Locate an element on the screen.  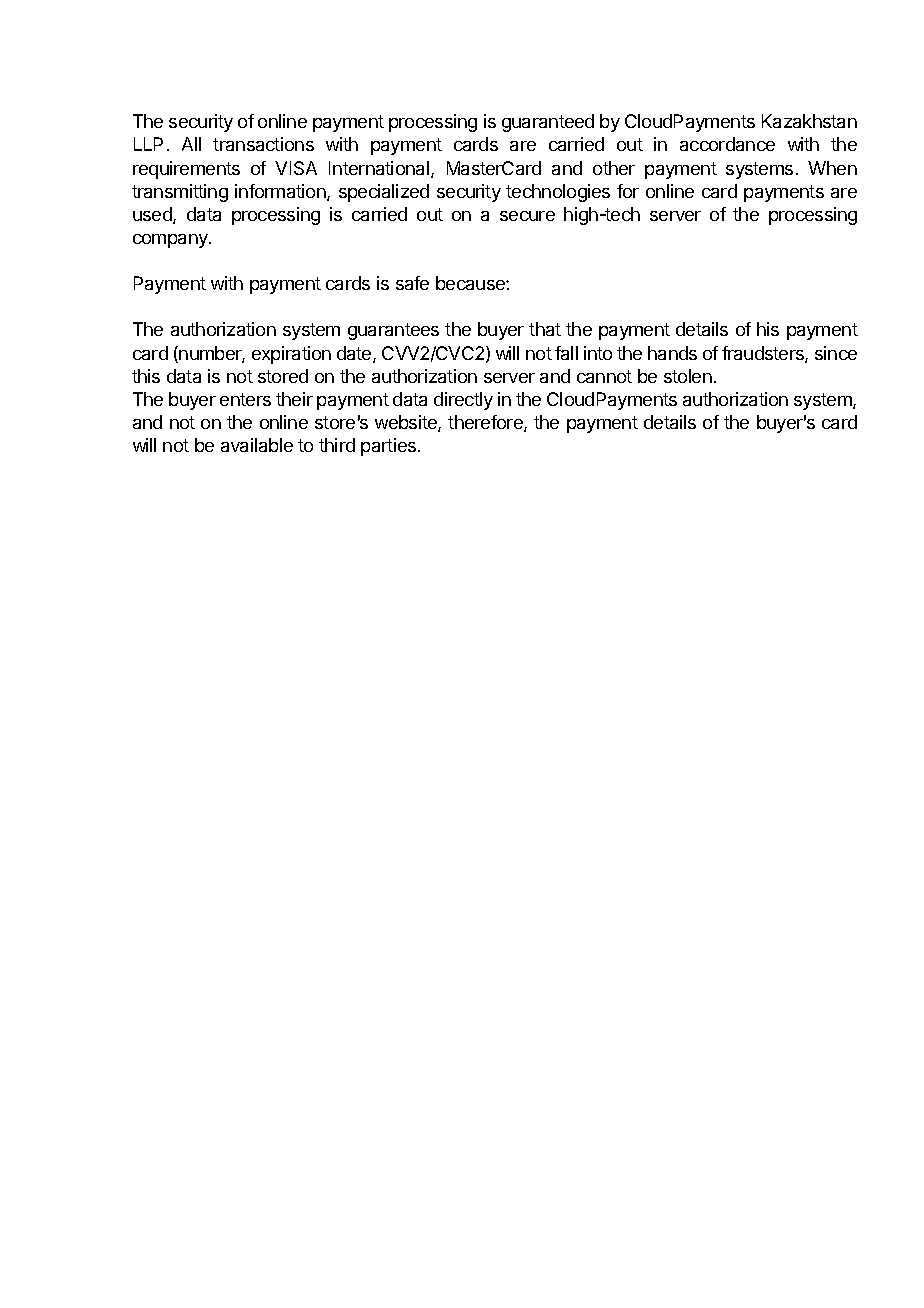
When is located at coordinates (832, 168).
